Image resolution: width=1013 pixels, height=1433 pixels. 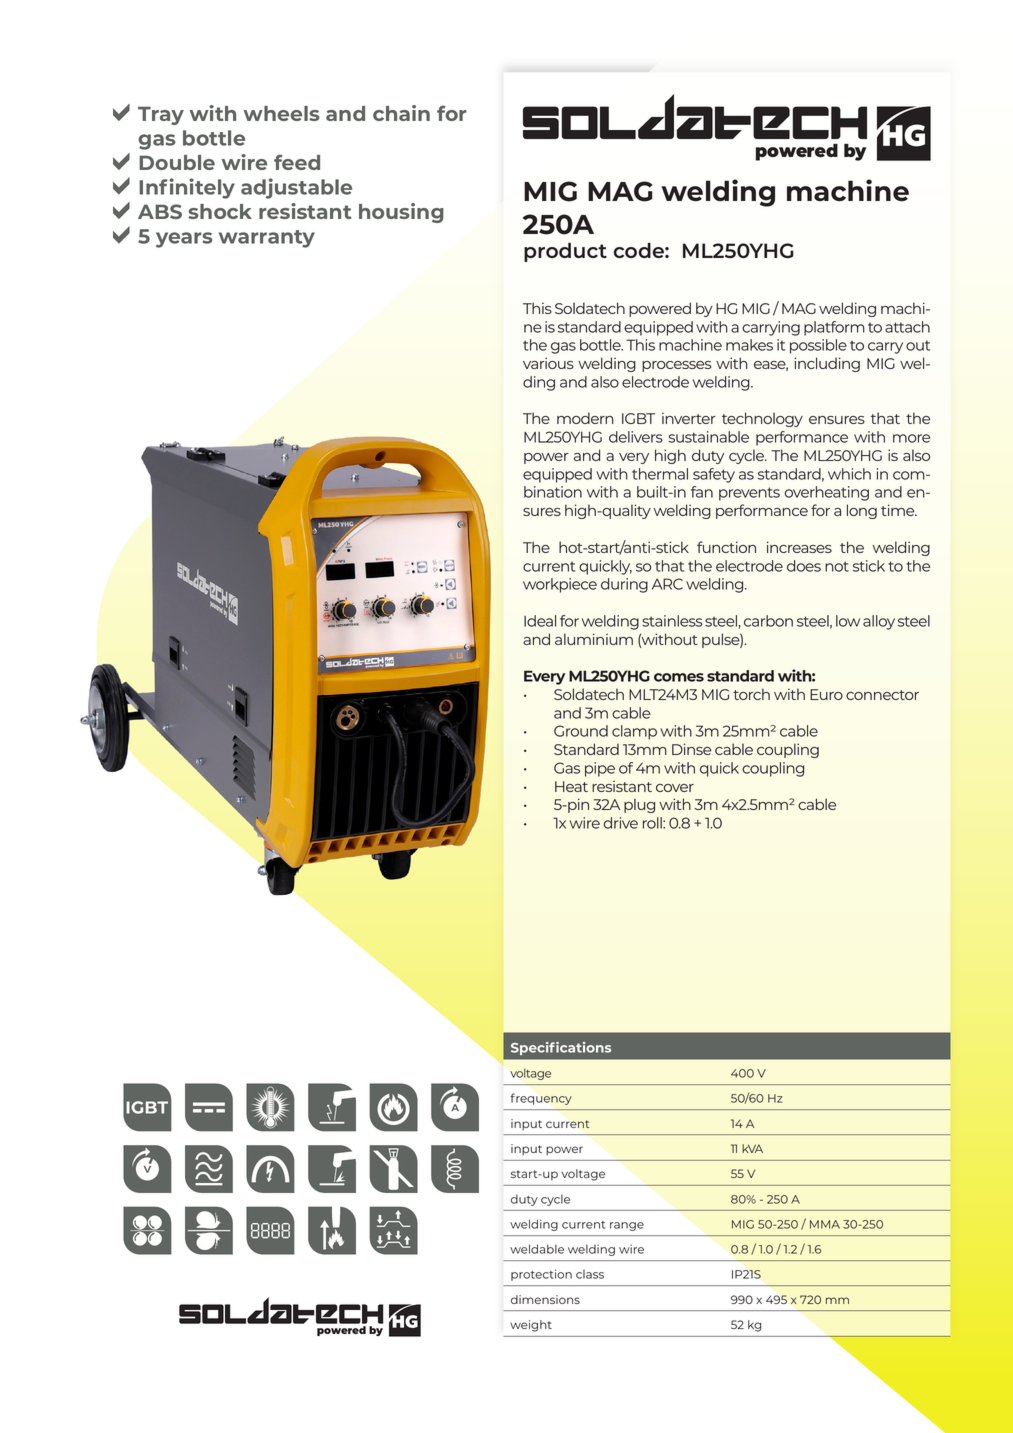 What do you see at coordinates (834, 328) in the document?
I see `platform` at bounding box center [834, 328].
